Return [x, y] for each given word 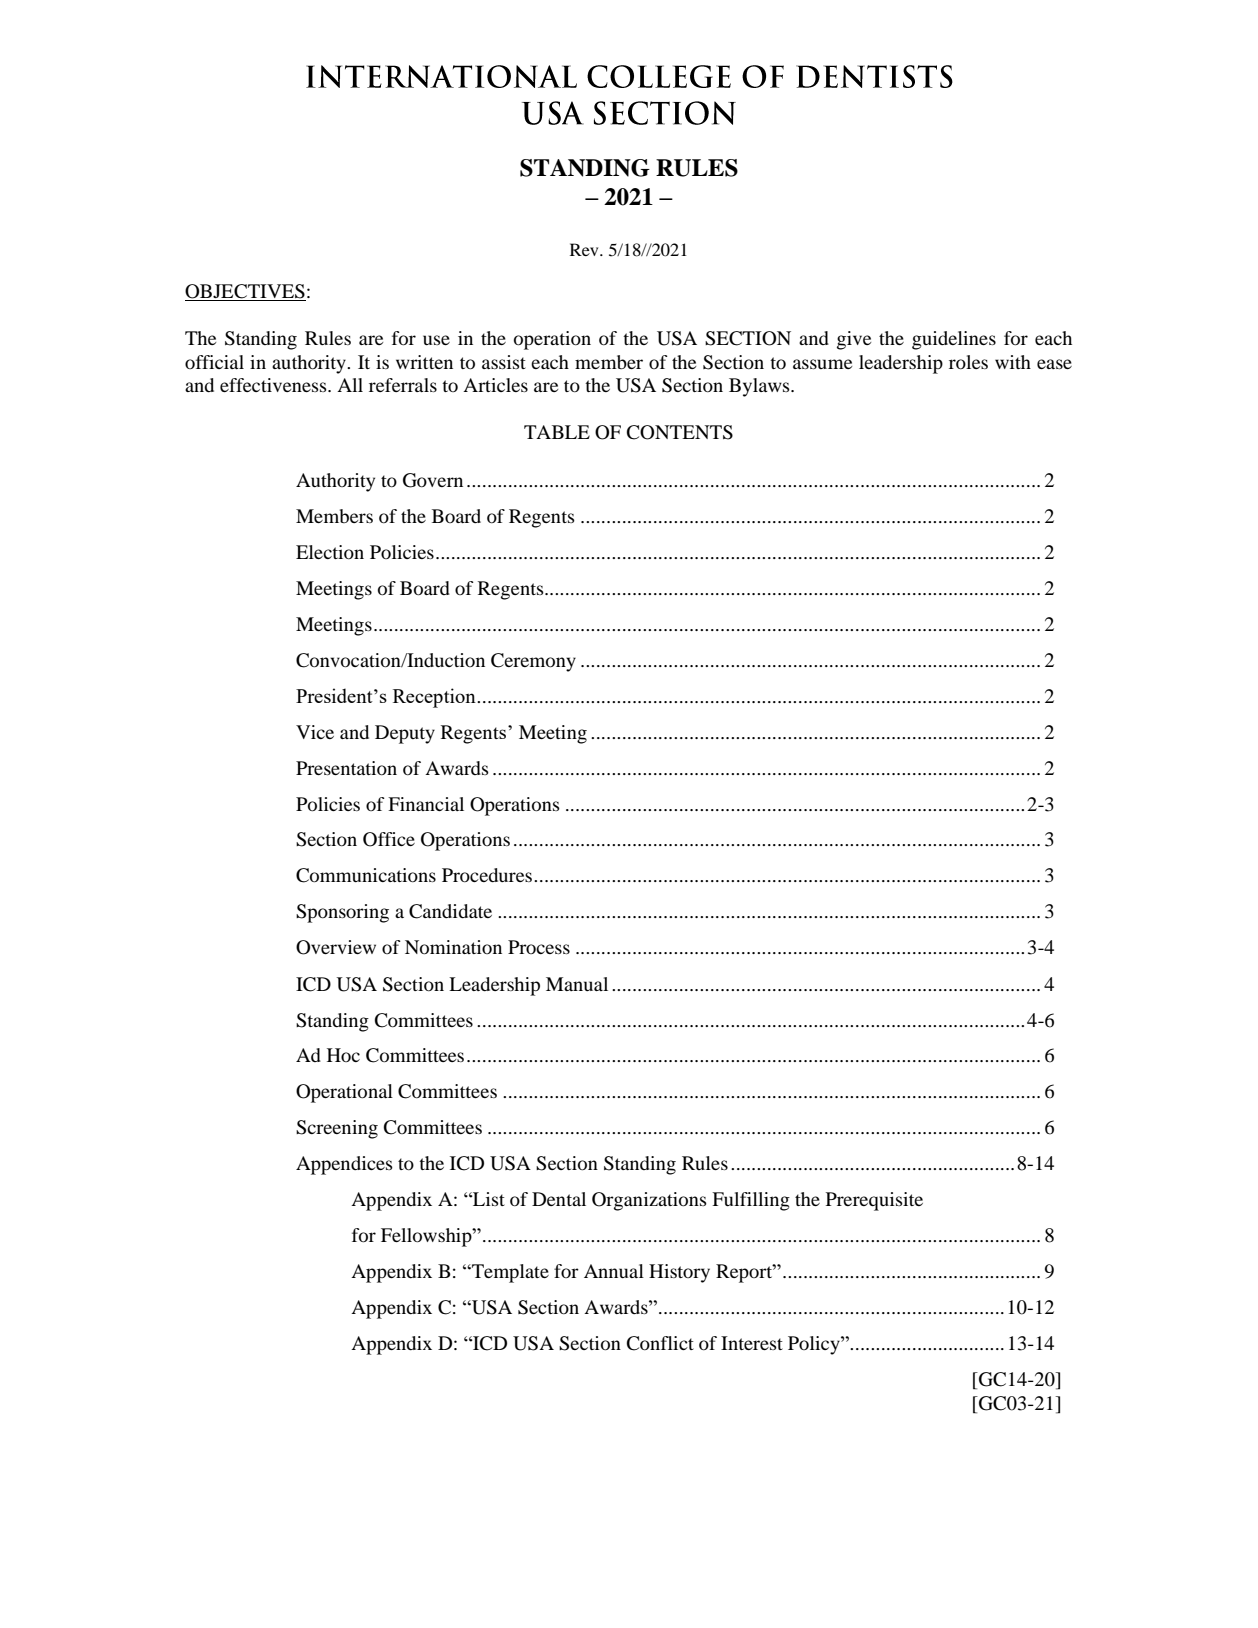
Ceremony [533, 662]
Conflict [660, 1343]
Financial [426, 804]
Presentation [346, 768]
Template [509, 1273]
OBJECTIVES [245, 291]
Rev [585, 249]
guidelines [954, 340]
